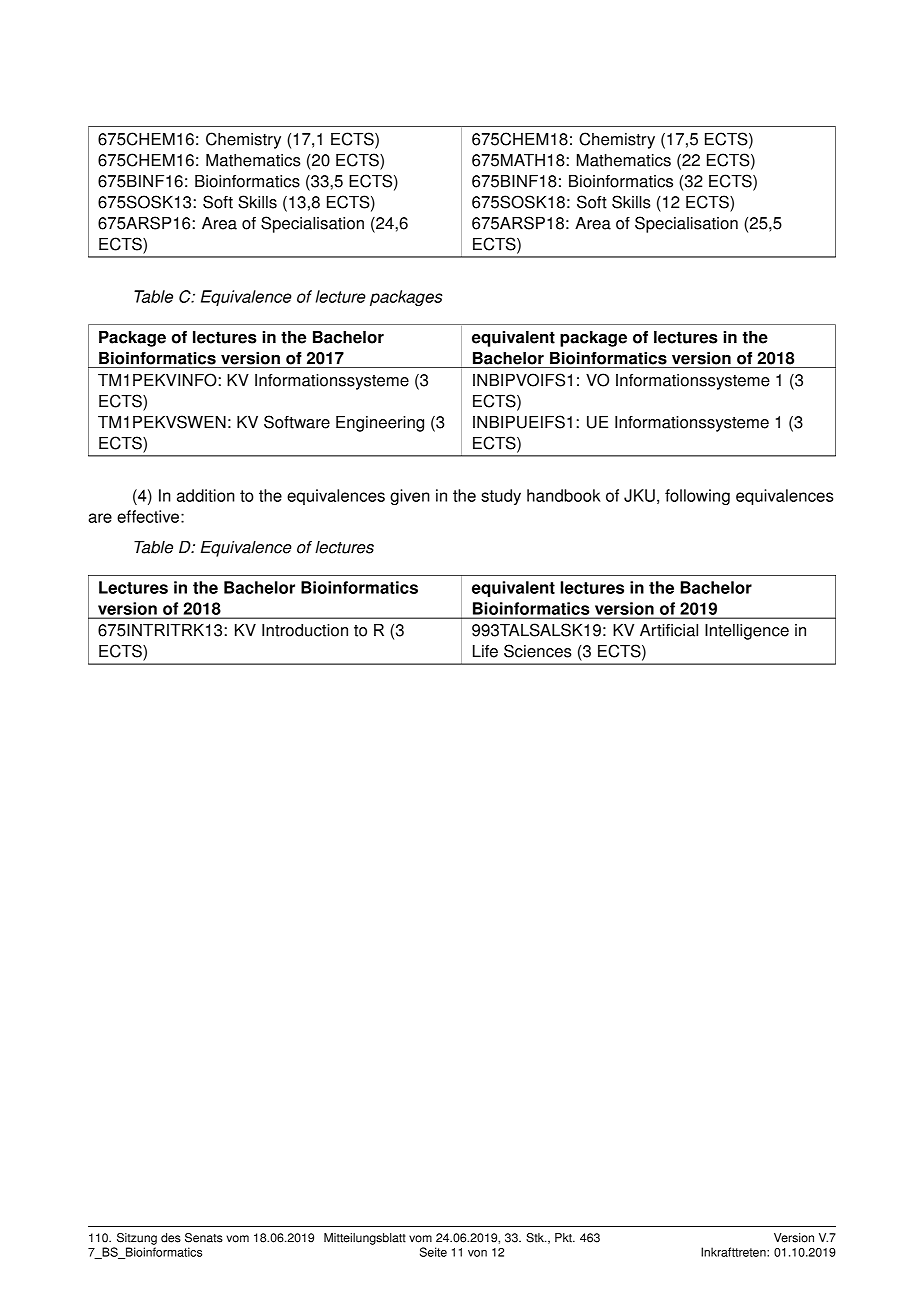 Image resolution: width=924 pixels, height=1308 pixels. Describe the element at coordinates (564, 1238) in the screenshot. I see `Pkt` at that location.
